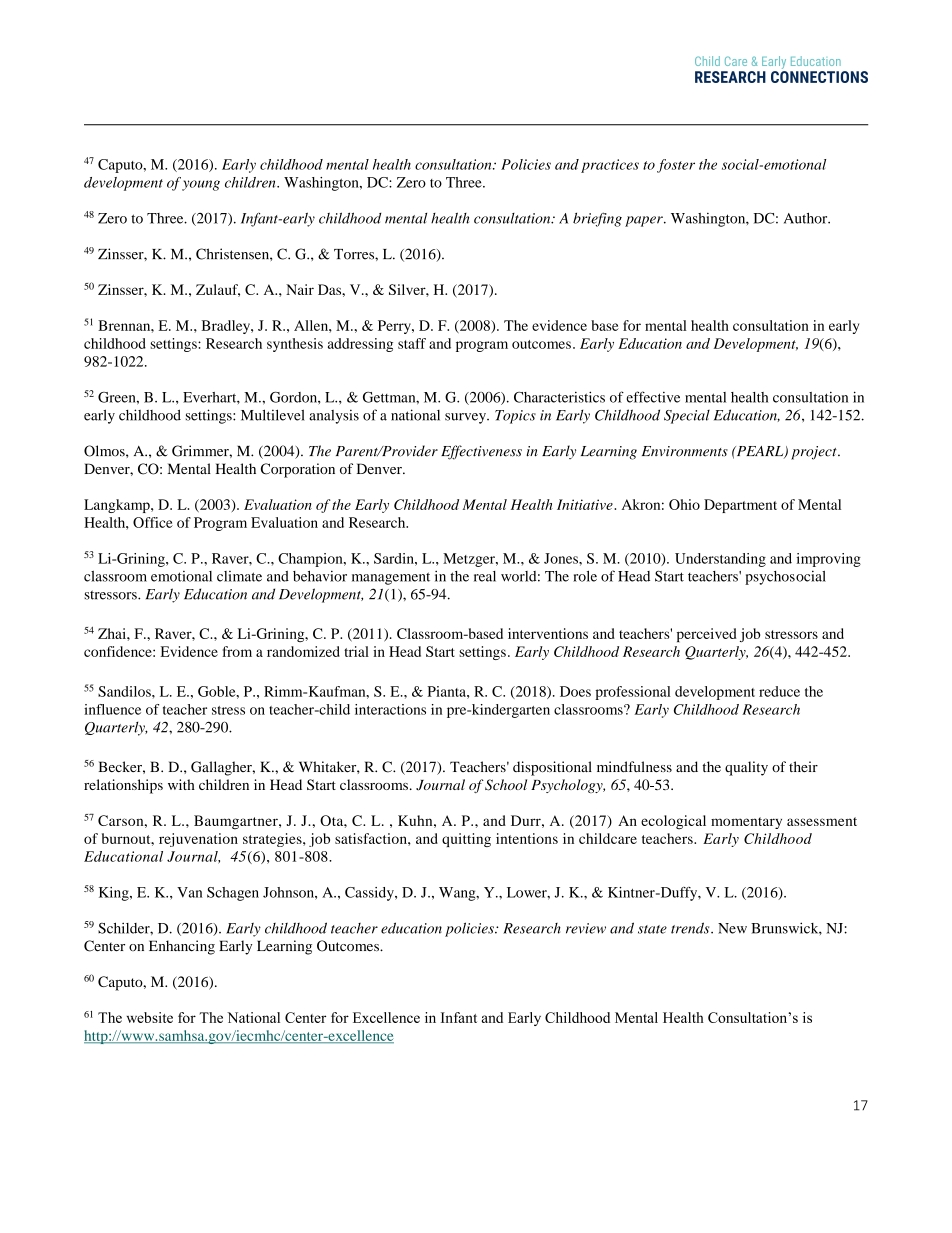 The width and height of the document is (952, 1233). What do you see at coordinates (597, 219) in the document?
I see `briefing` at bounding box center [597, 219].
